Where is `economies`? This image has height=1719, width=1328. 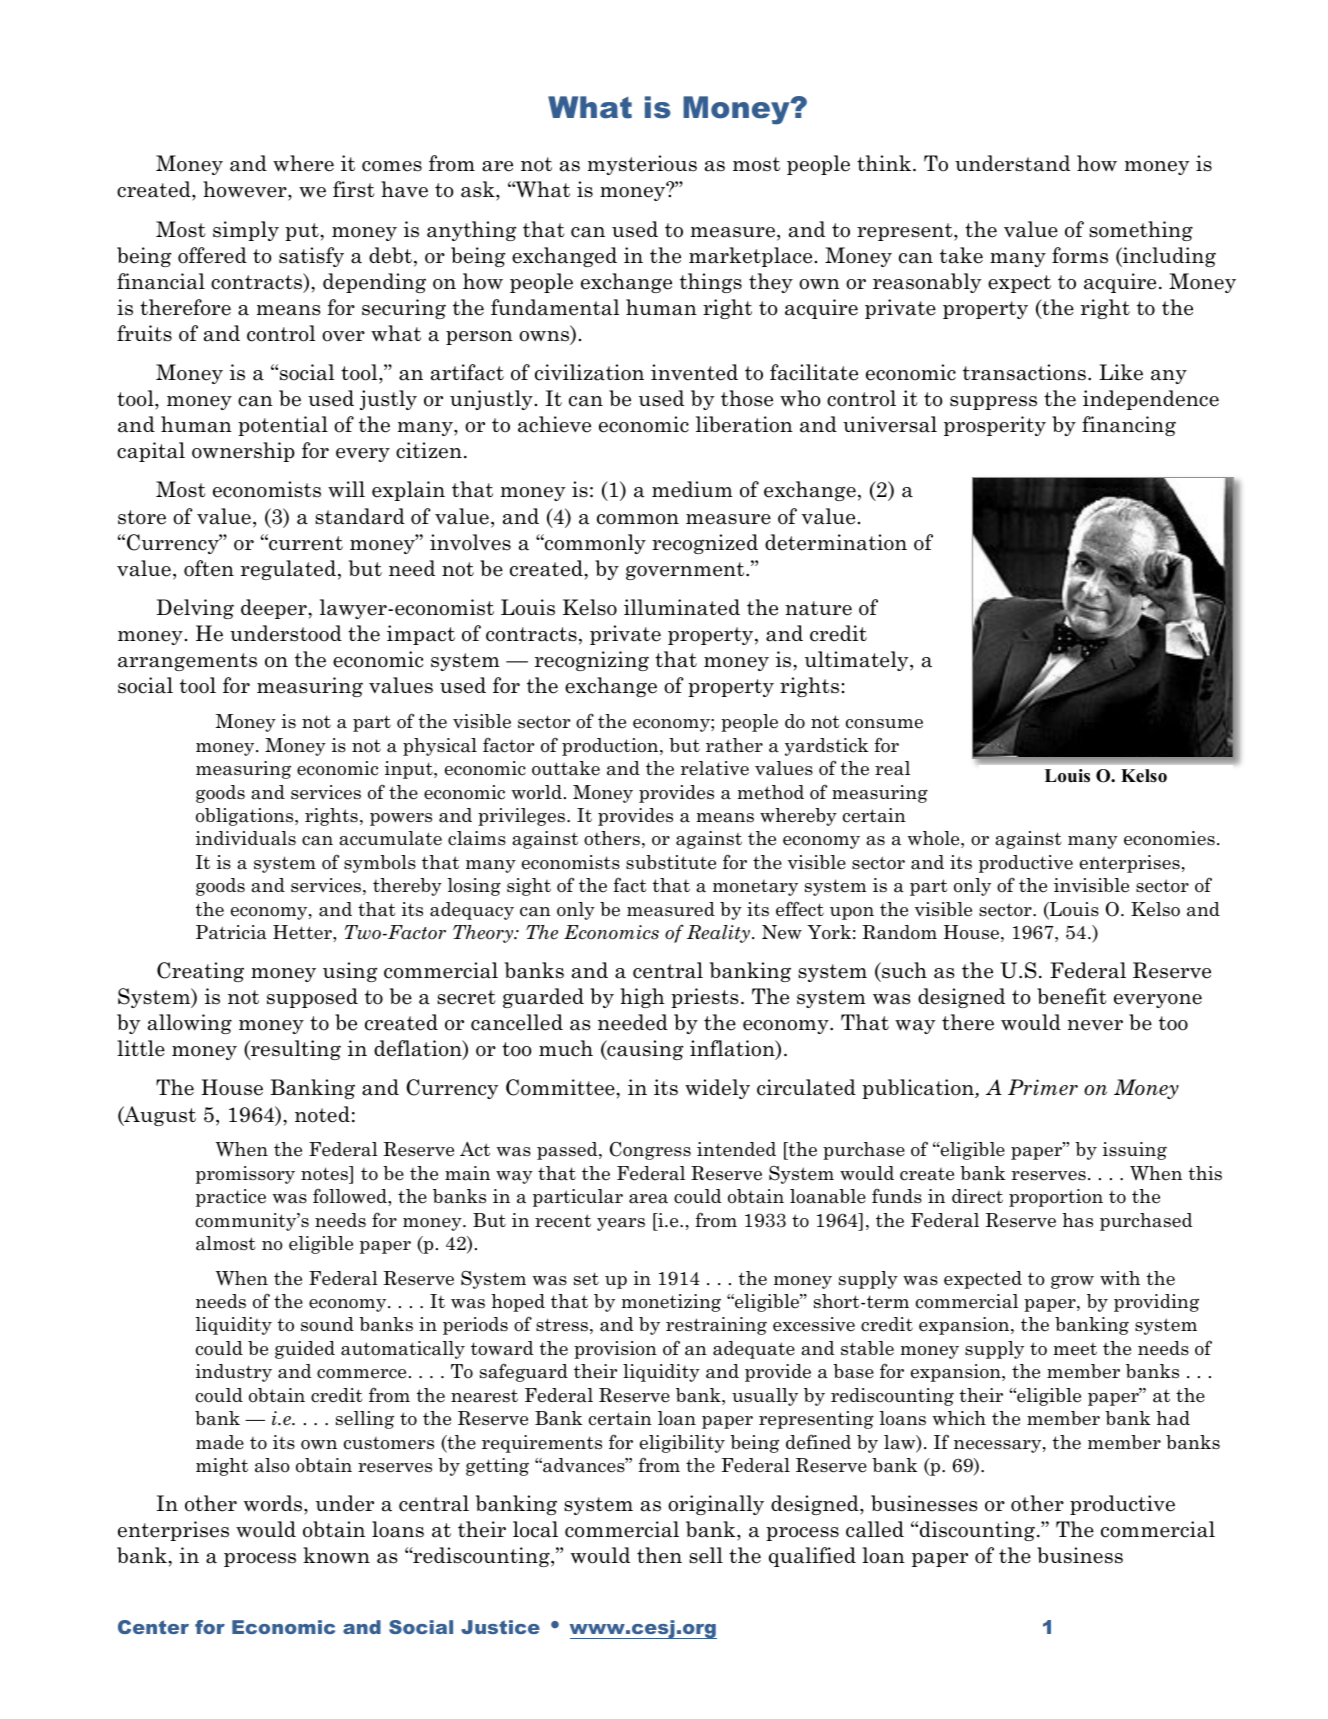
economies is located at coordinates (1169, 838).
